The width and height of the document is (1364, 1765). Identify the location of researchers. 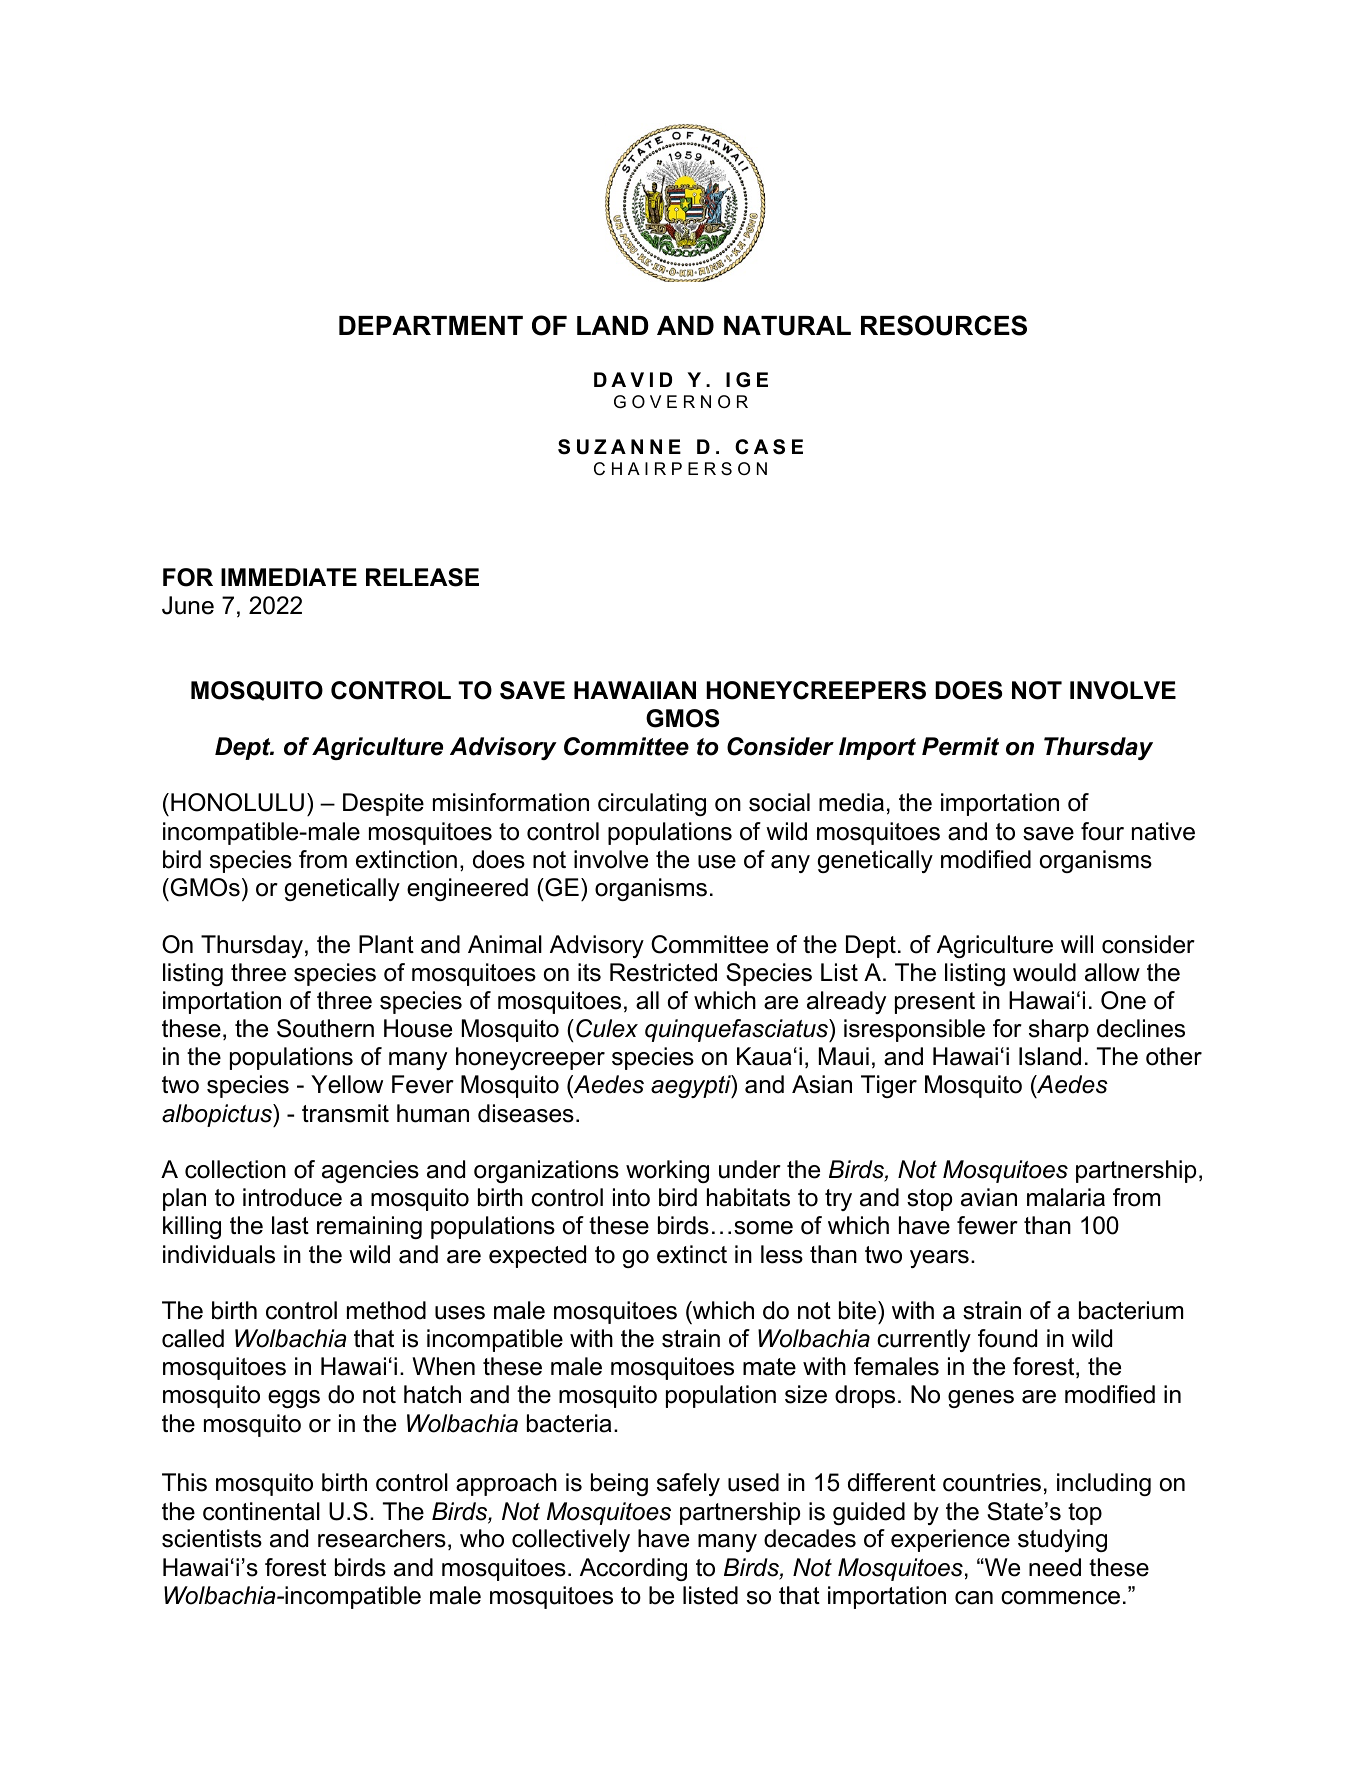
(382, 1538).
